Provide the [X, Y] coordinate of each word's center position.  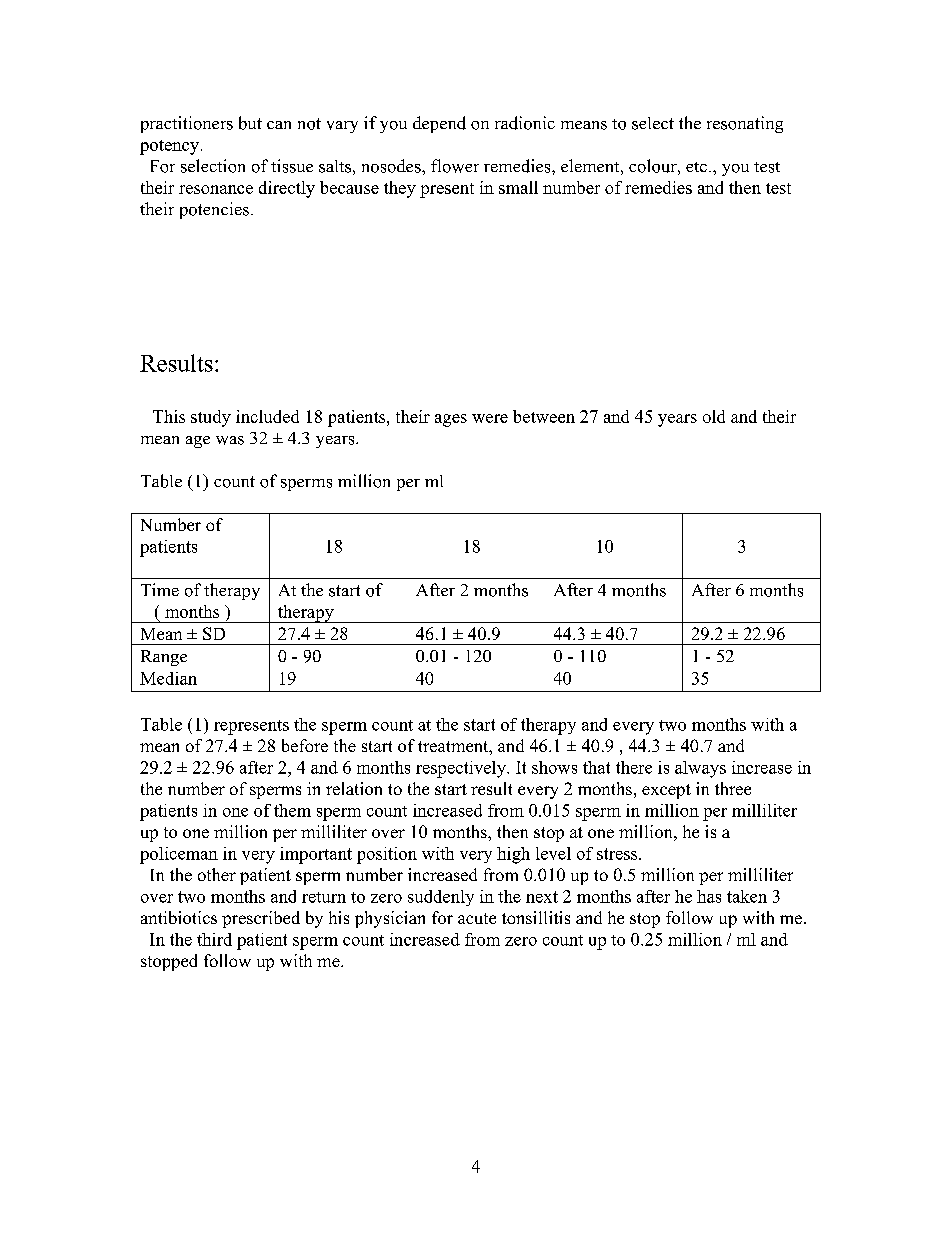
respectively [462, 769]
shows [554, 767]
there [634, 767]
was [230, 440]
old [714, 416]
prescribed [261, 919]
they [400, 189]
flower [455, 166]
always [700, 769]
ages [451, 420]
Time [160, 589]
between [544, 416]
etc [696, 167]
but [250, 123]
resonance [216, 189]
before [305, 745]
